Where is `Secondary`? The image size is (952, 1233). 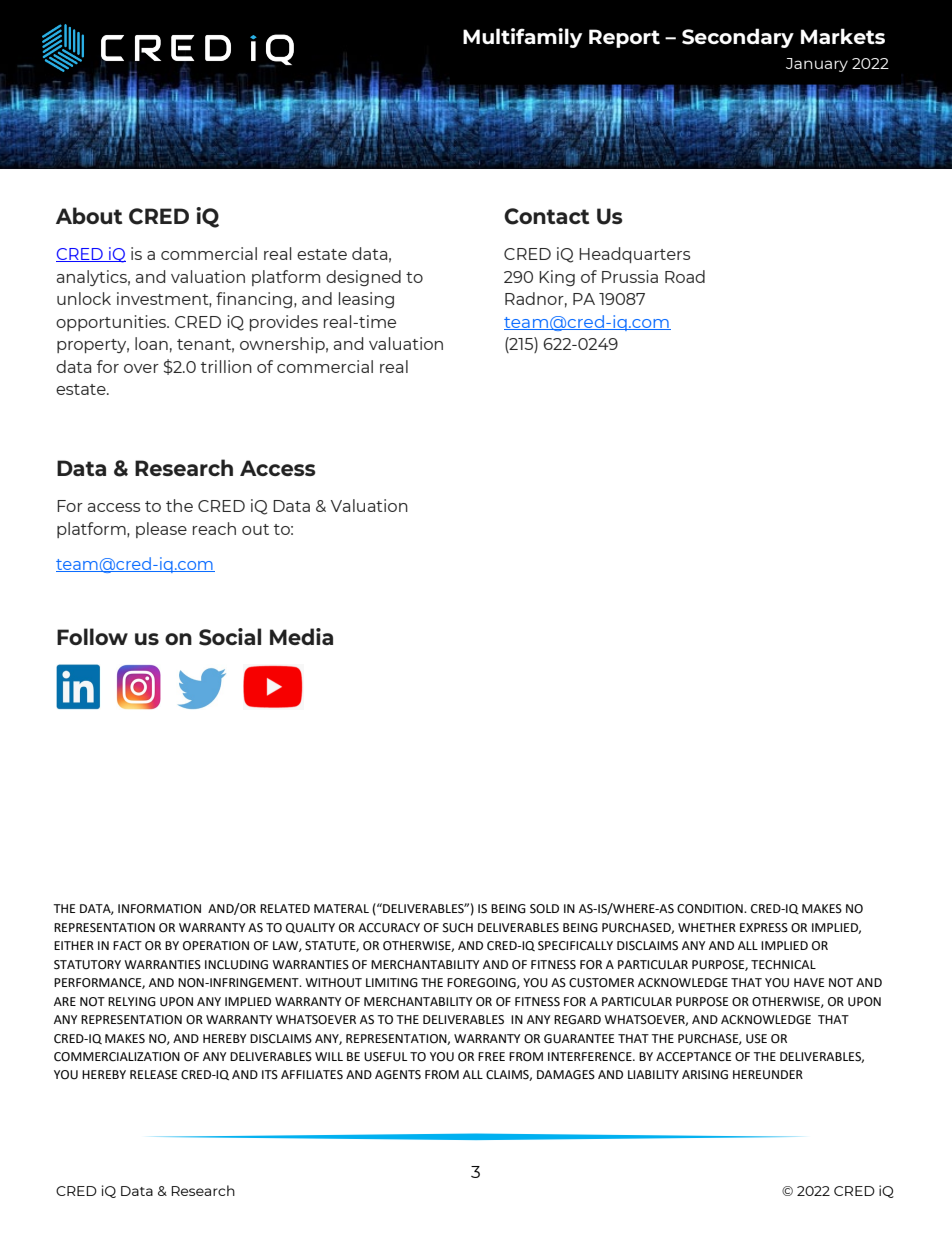 Secondary is located at coordinates (738, 38).
